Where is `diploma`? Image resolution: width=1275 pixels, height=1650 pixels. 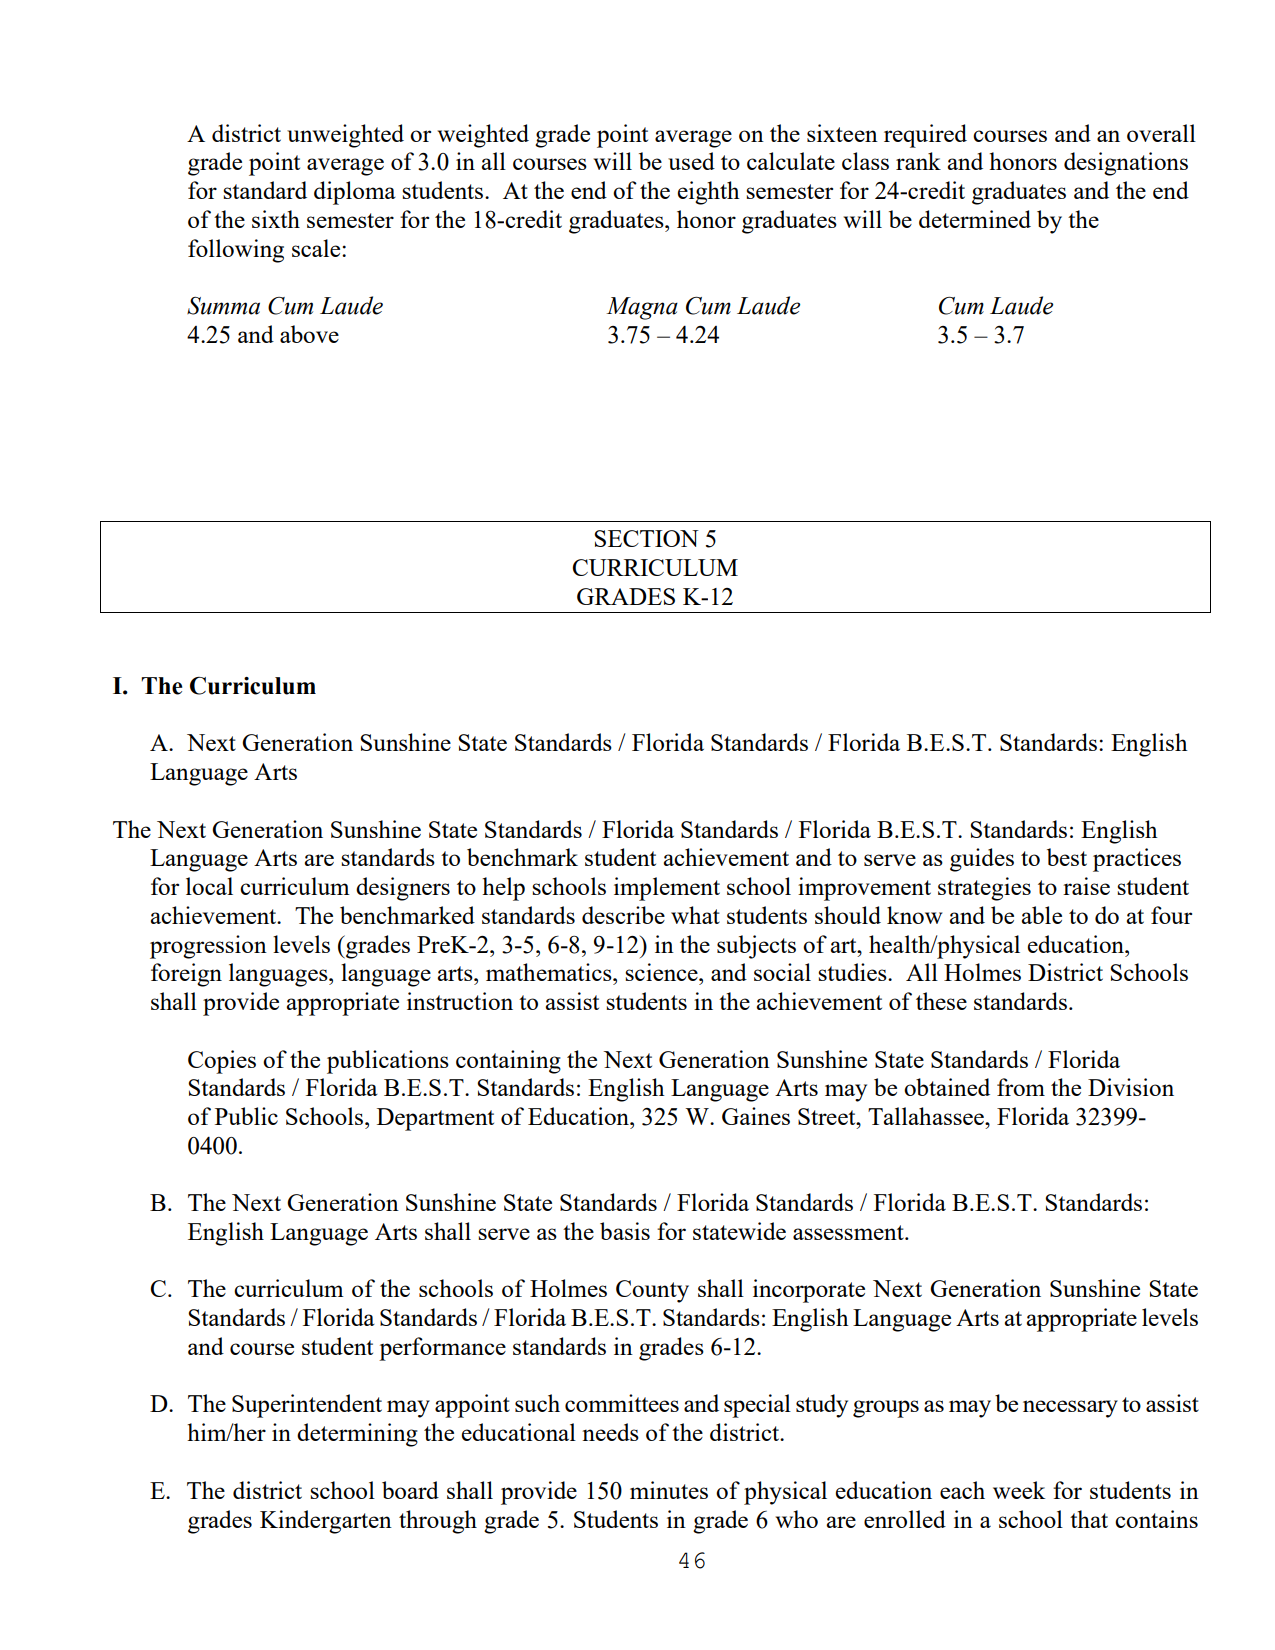 diploma is located at coordinates (355, 193).
